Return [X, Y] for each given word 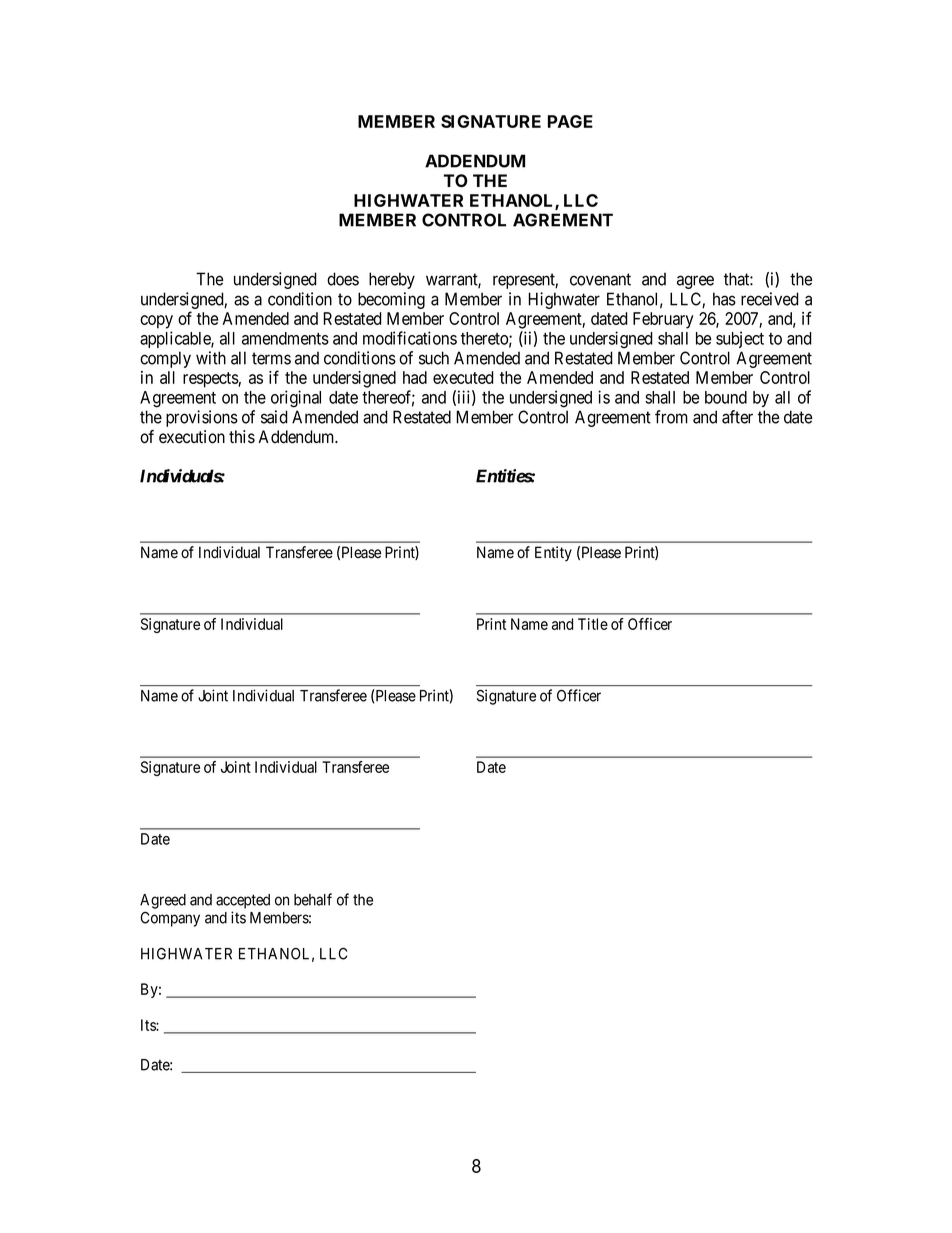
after [737, 417]
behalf [313, 899]
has [724, 299]
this [242, 437]
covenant [600, 279]
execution [192, 437]
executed [463, 377]
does [343, 279]
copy [156, 322]
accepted [243, 901]
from [671, 417]
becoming [391, 300]
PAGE [570, 121]
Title [593, 624]
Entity [553, 553]
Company [170, 919]
